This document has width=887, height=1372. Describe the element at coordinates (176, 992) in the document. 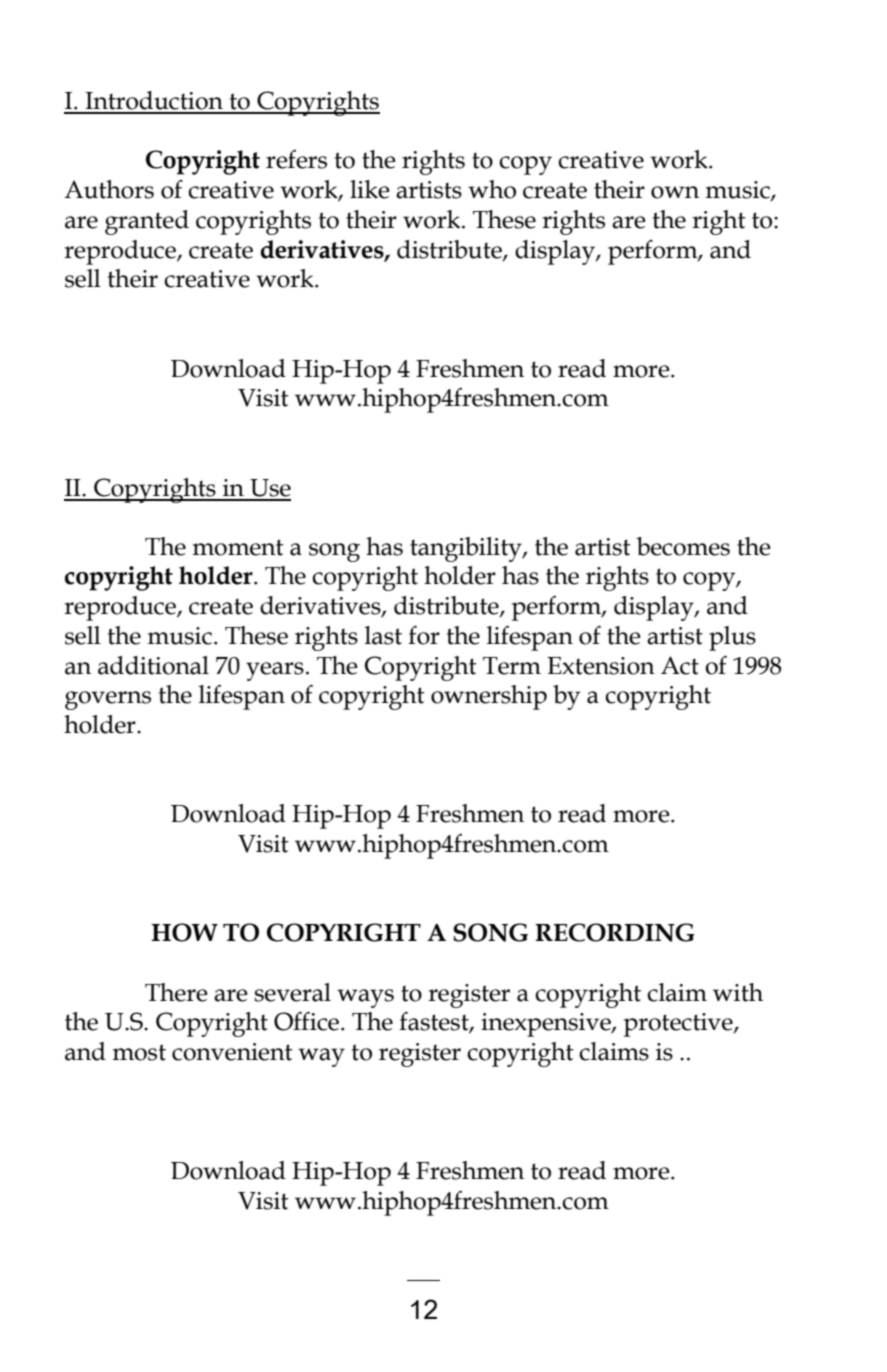

I see `There` at that location.
